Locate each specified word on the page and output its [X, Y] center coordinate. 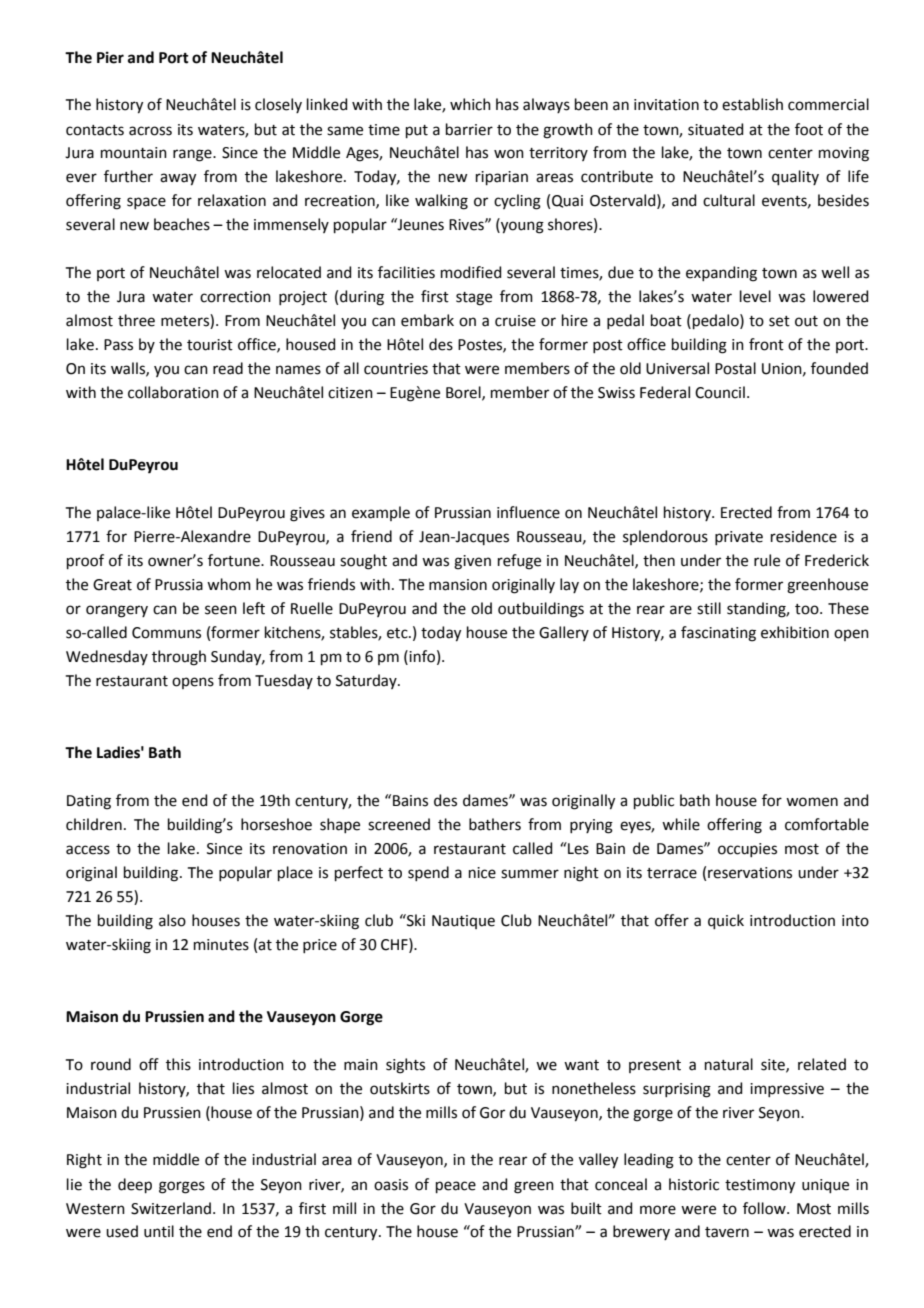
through [179, 658]
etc [398, 633]
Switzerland [171, 1208]
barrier [469, 129]
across [150, 131]
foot [809, 129]
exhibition [795, 632]
